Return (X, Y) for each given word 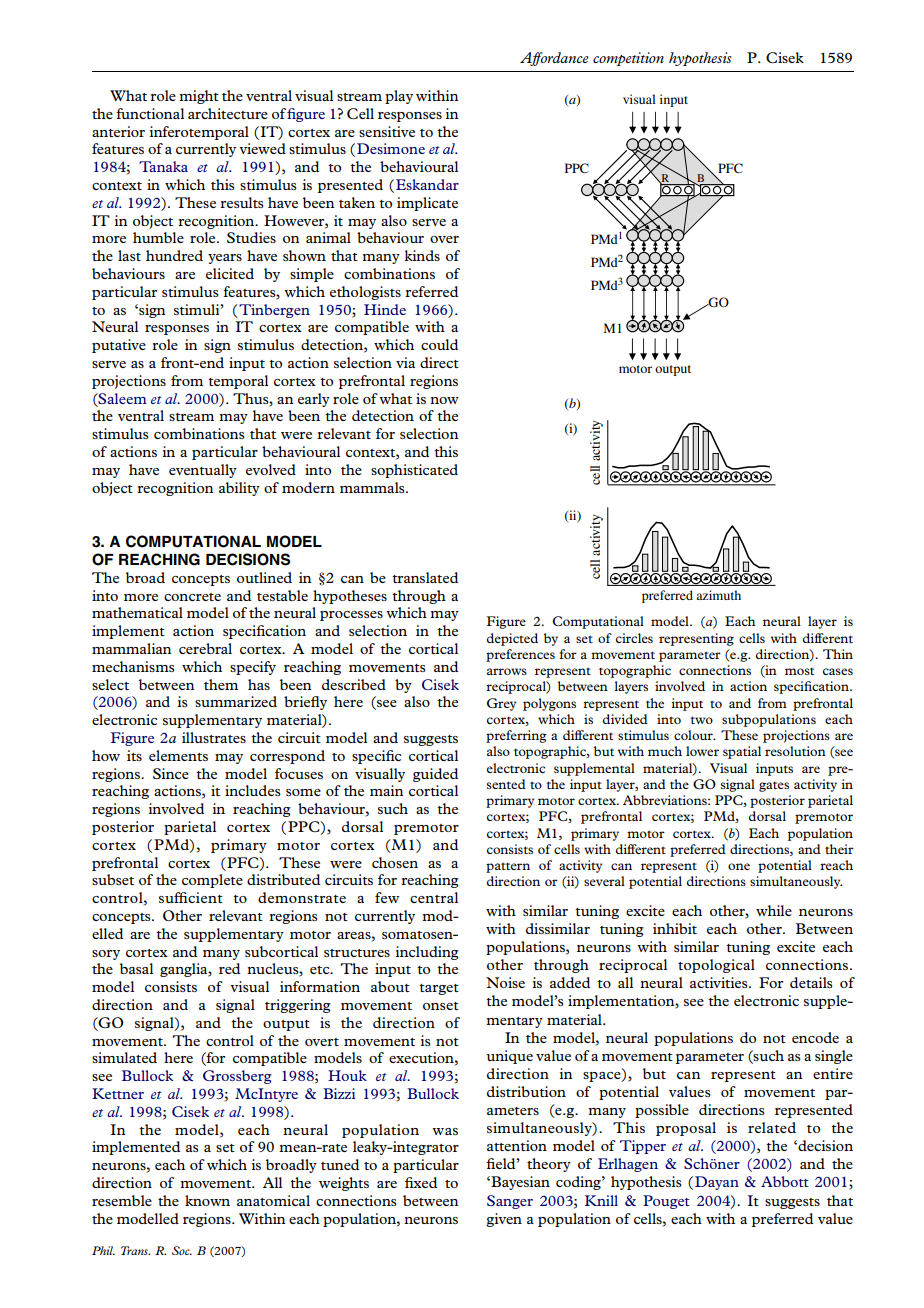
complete (212, 881)
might (199, 97)
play (399, 97)
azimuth (718, 595)
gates (774, 787)
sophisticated (414, 471)
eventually (203, 471)
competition (628, 59)
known (207, 1200)
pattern (508, 868)
